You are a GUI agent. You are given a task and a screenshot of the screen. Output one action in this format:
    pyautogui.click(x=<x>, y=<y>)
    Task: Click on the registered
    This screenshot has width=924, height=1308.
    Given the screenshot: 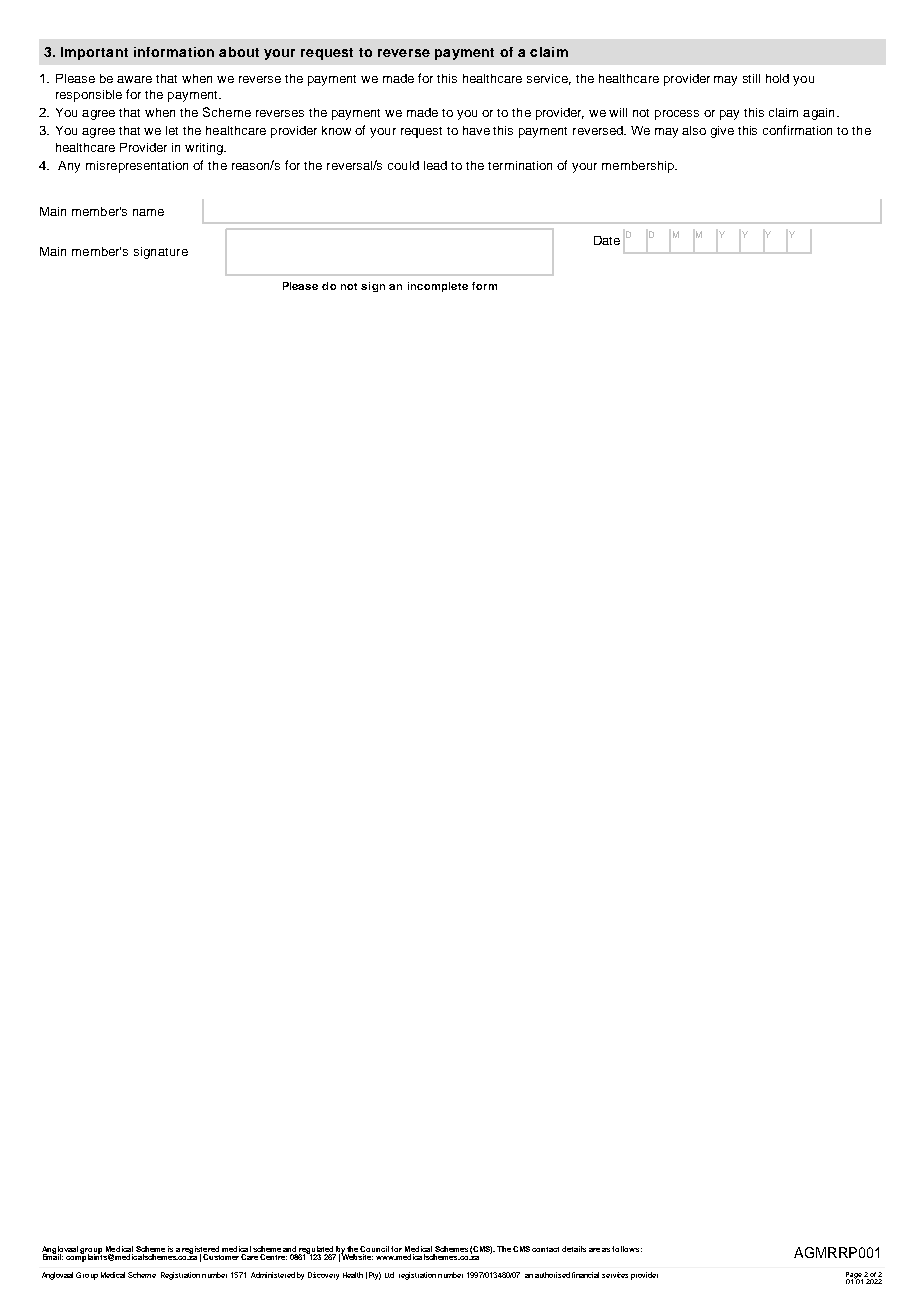 What is the action you would take?
    pyautogui.click(x=201, y=1251)
